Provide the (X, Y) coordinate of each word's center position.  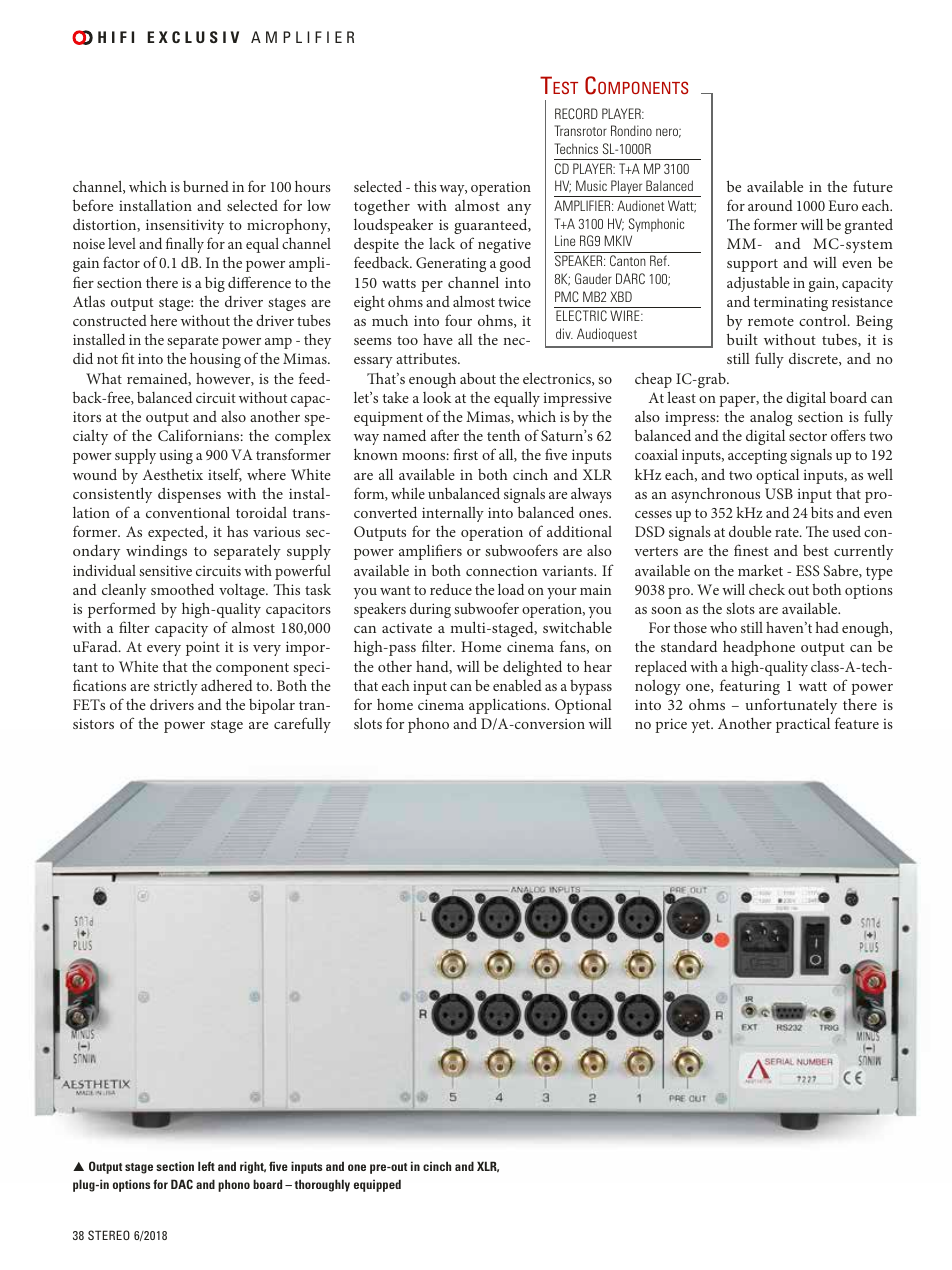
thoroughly (322, 1185)
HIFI (116, 37)
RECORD (576, 113)
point (203, 648)
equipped (377, 1185)
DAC (182, 1184)
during (430, 610)
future (873, 186)
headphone (759, 648)
